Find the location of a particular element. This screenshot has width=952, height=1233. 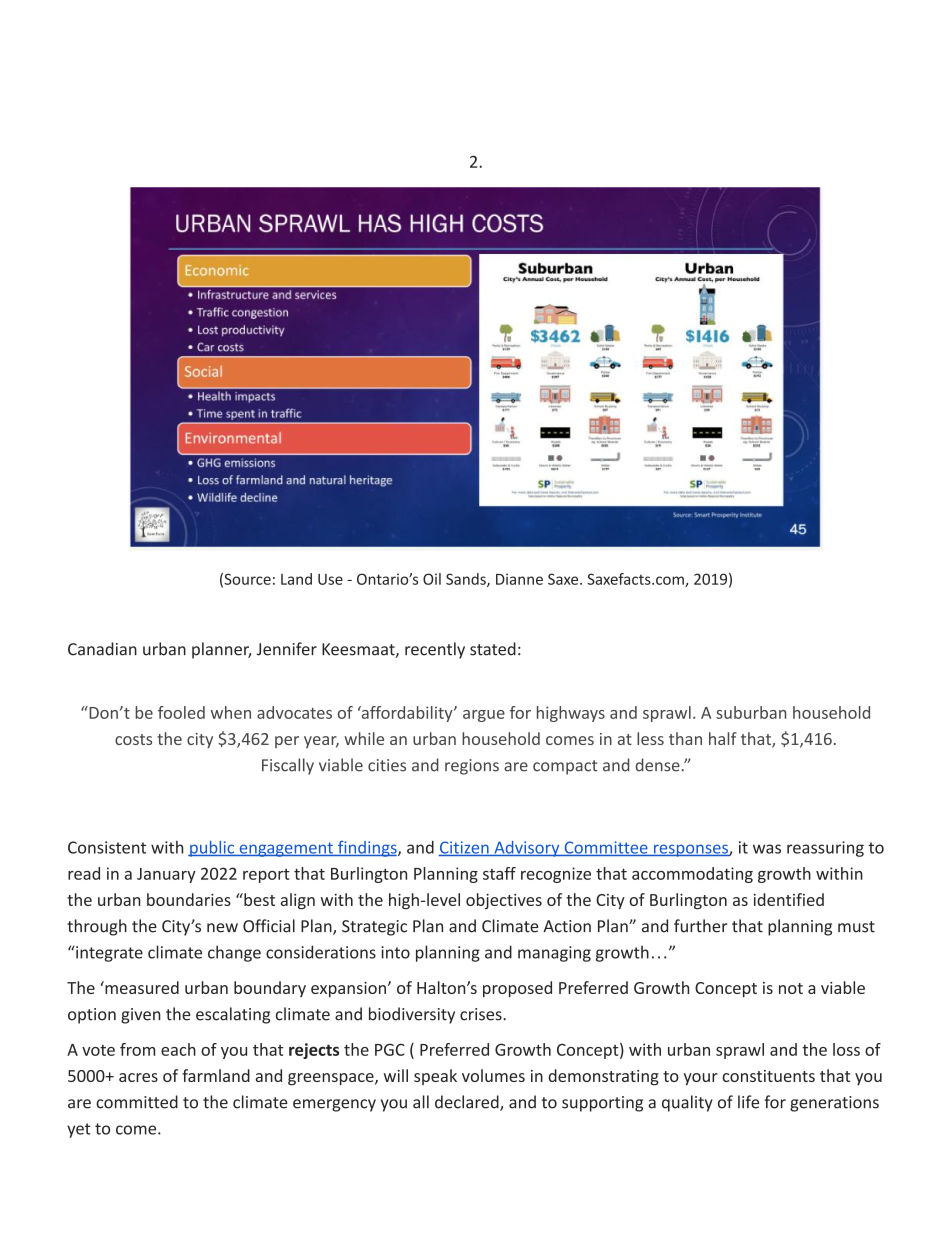

life is located at coordinates (748, 1102).
